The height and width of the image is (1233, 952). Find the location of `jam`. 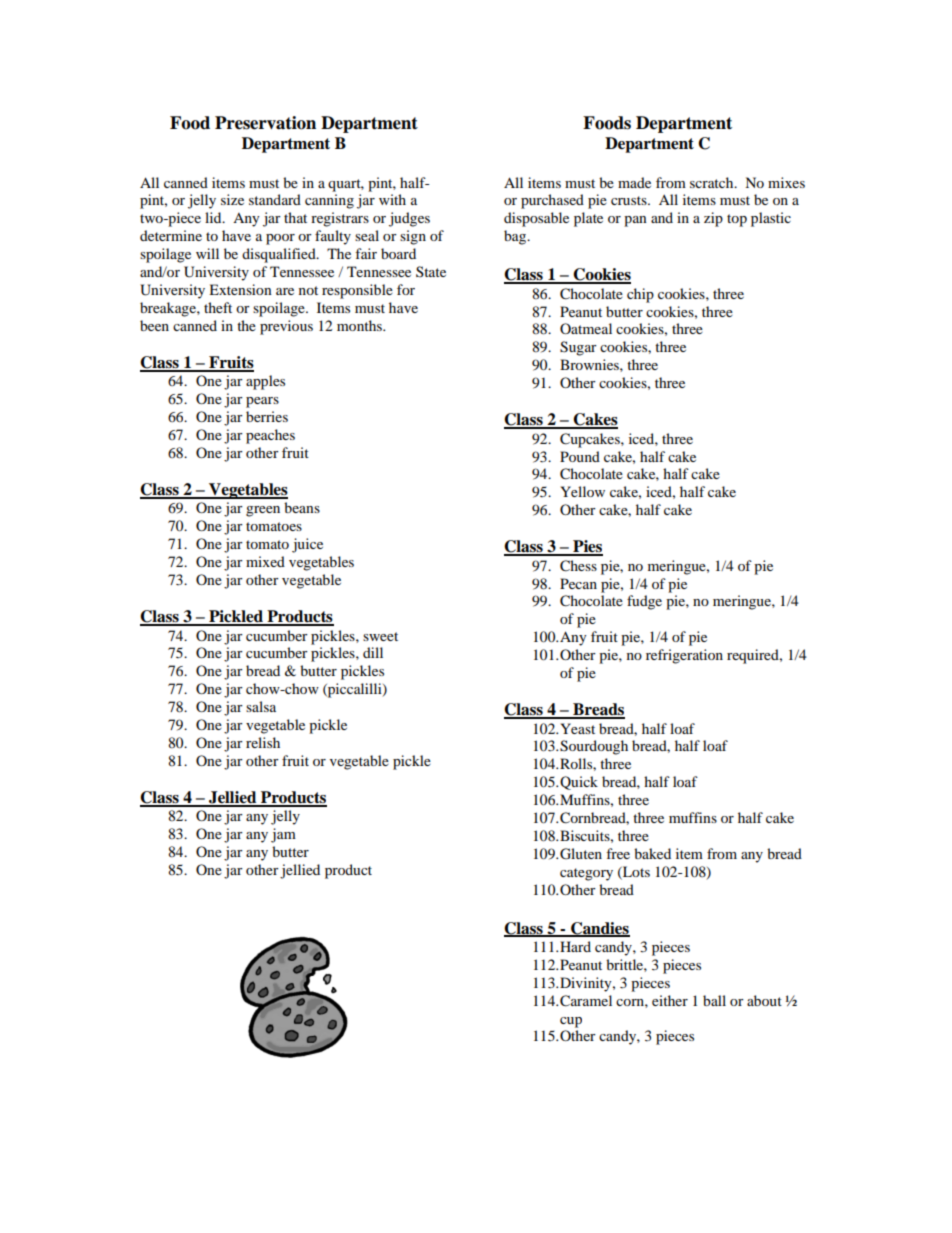

jam is located at coordinates (283, 835).
